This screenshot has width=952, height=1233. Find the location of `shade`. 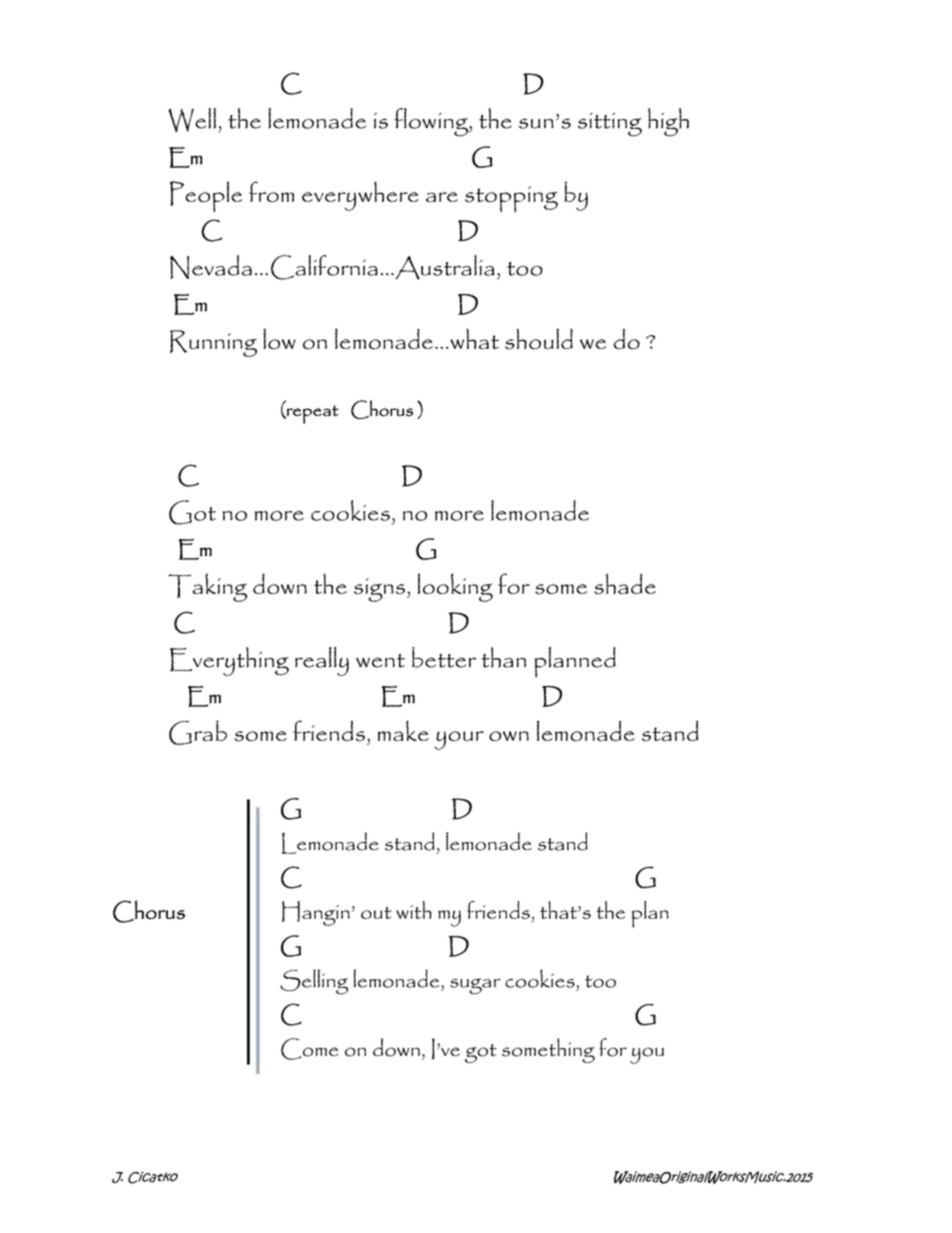

shade is located at coordinates (625, 584).
